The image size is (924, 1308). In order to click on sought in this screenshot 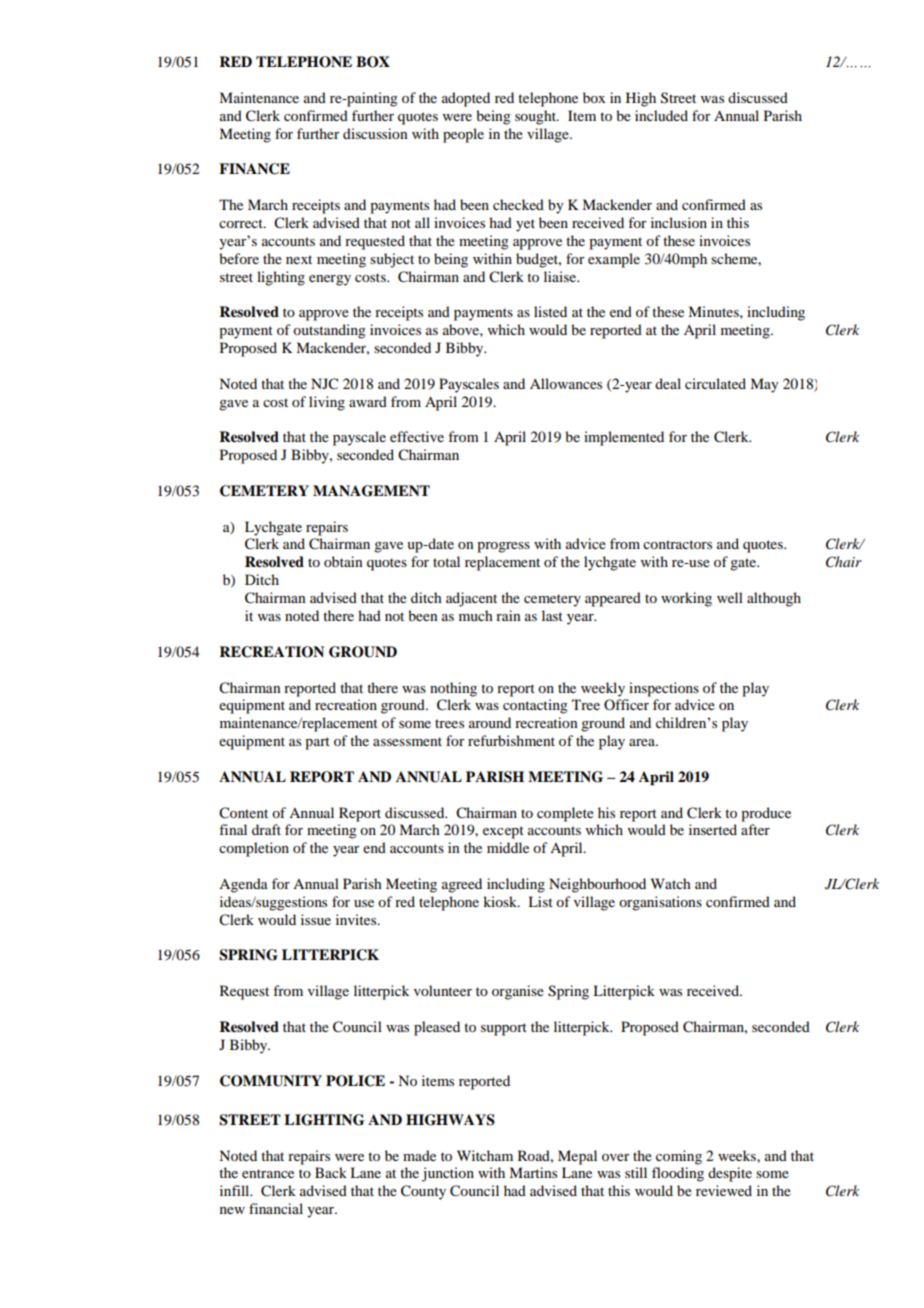, I will do `click(536, 117)`.
